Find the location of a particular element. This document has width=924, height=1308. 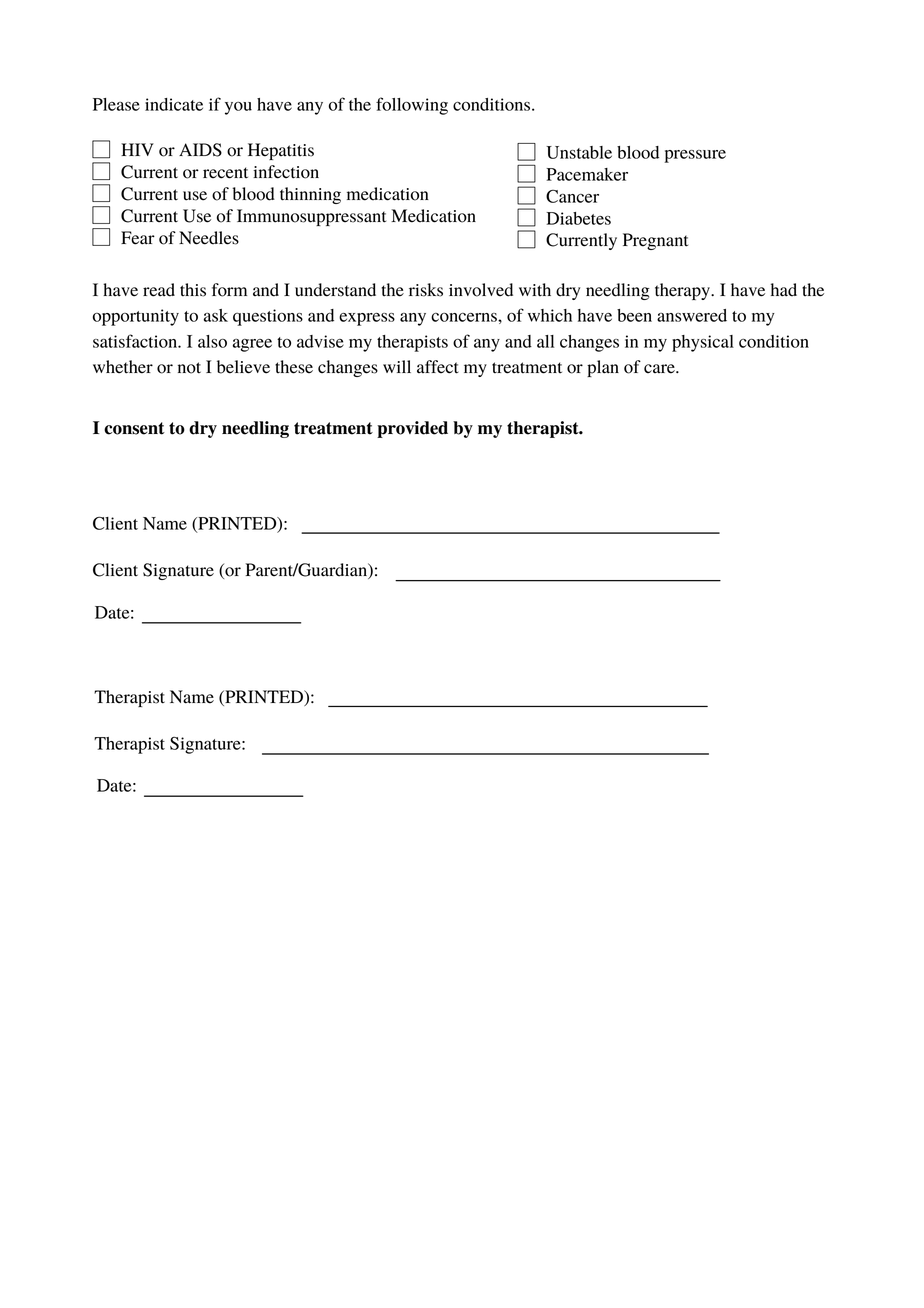

following is located at coordinates (412, 106).
